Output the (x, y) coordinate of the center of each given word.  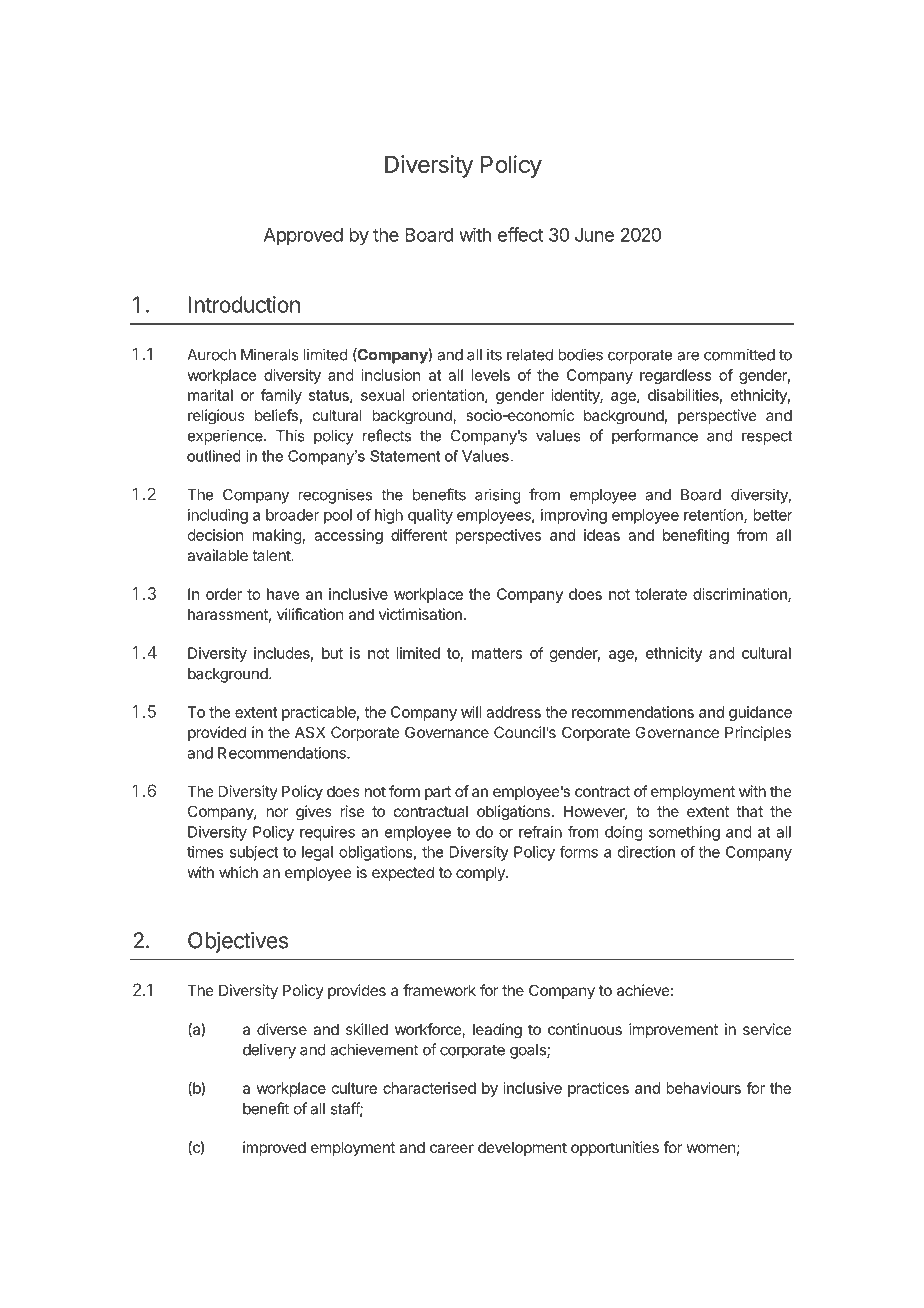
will (471, 712)
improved (274, 1148)
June (594, 235)
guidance (760, 713)
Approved (303, 237)
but (332, 653)
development (522, 1148)
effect (520, 234)
